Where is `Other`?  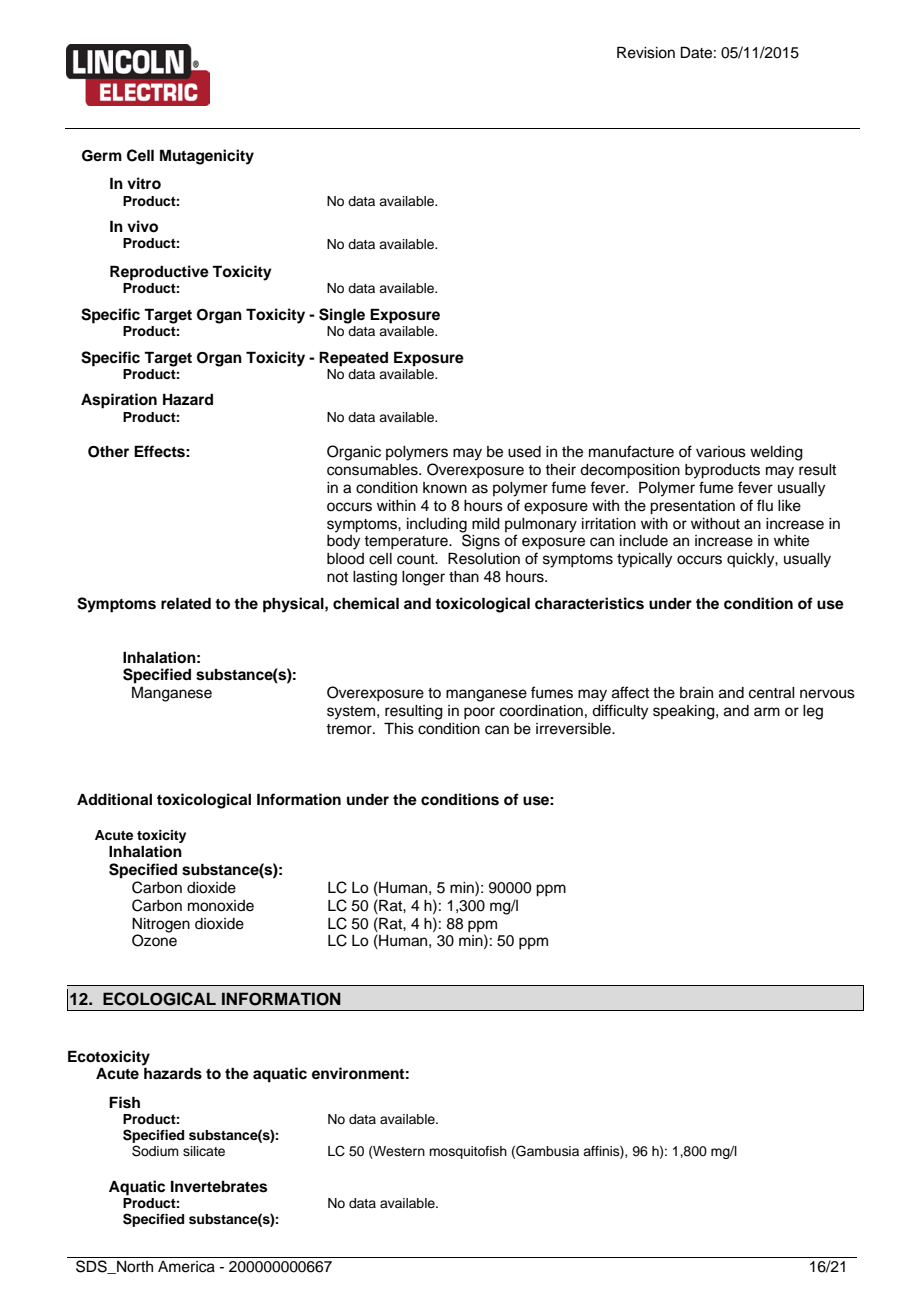 Other is located at coordinates (108, 452).
